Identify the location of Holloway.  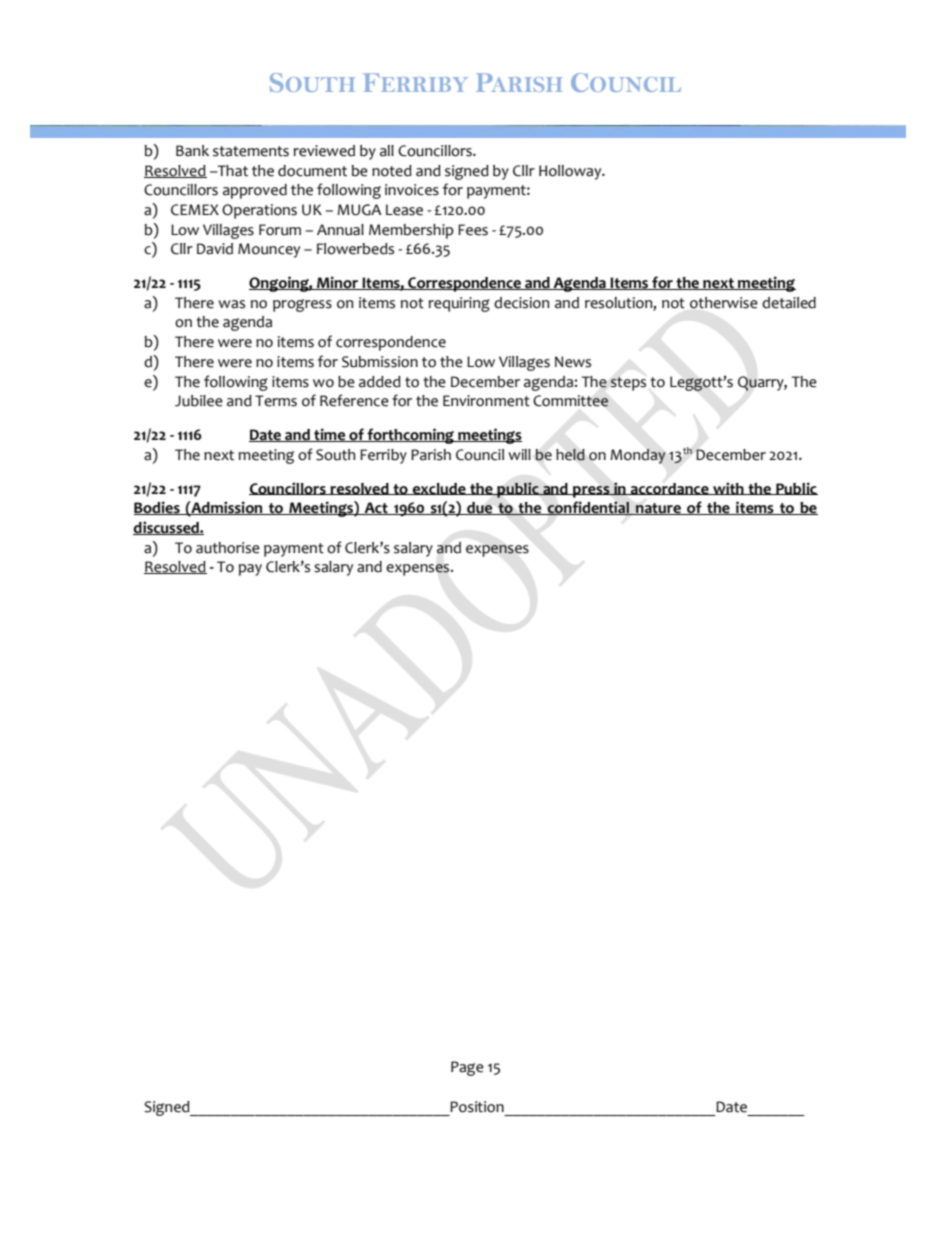
(571, 172).
